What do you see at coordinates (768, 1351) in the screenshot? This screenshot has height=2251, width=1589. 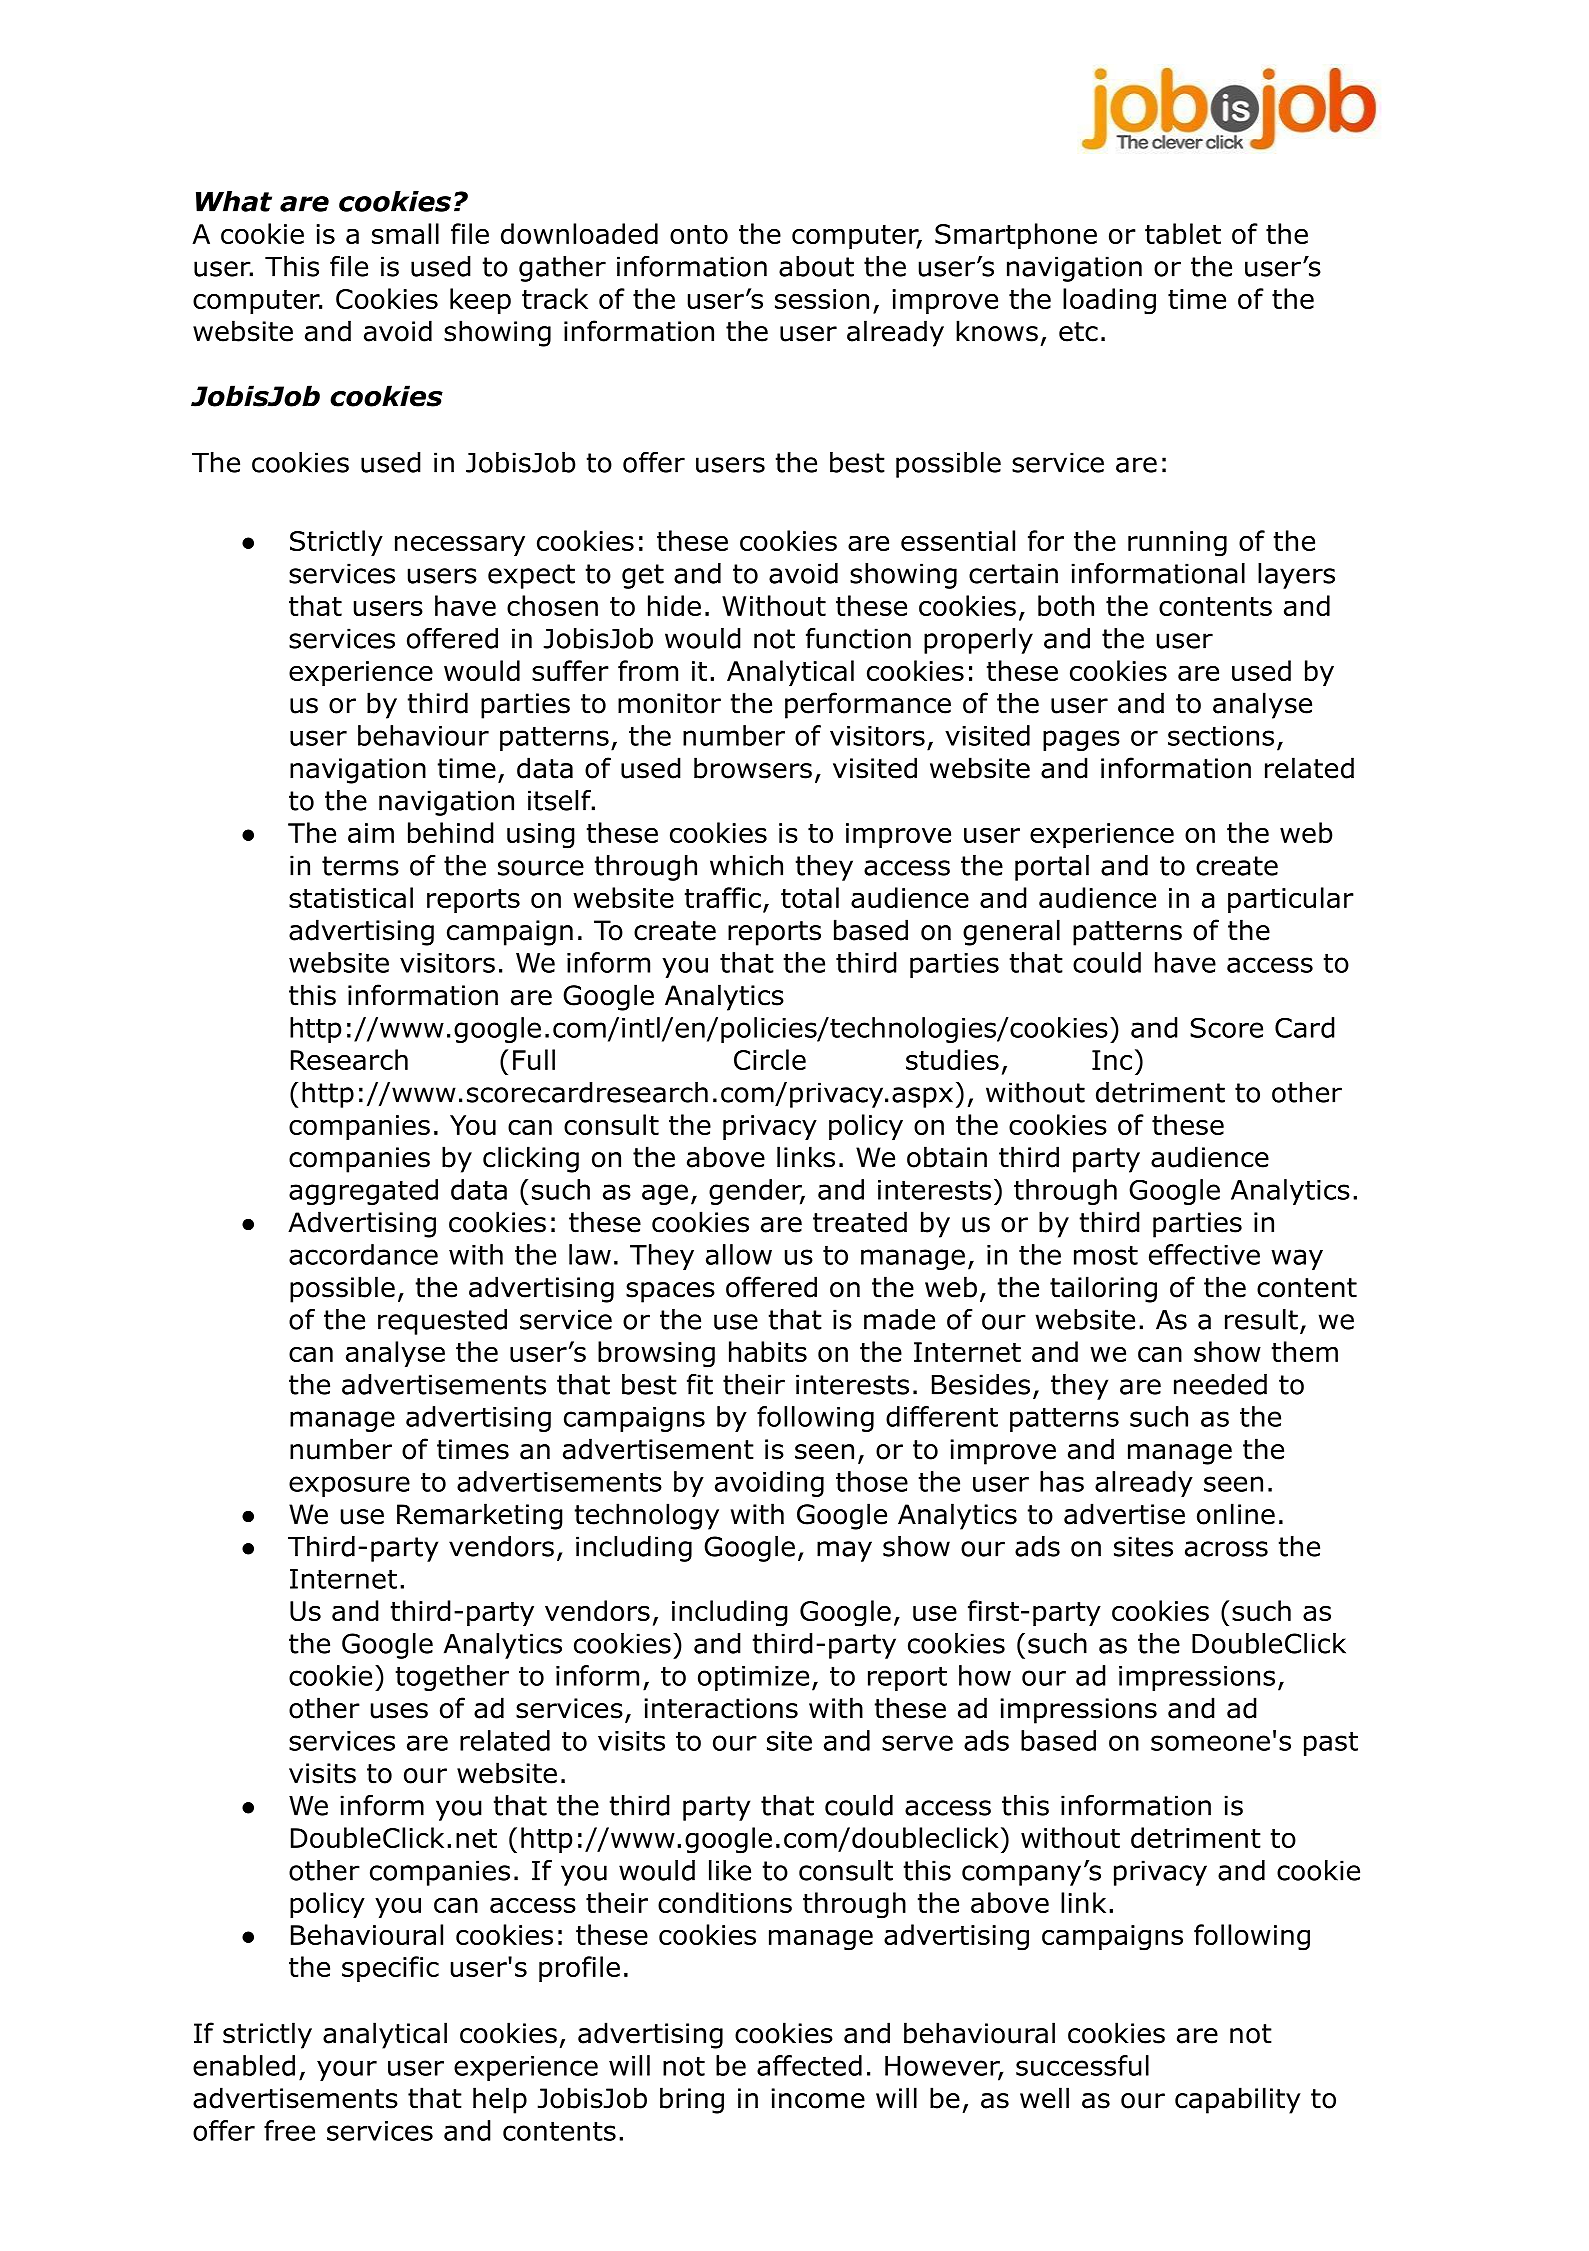 I see `habits` at bounding box center [768, 1351].
